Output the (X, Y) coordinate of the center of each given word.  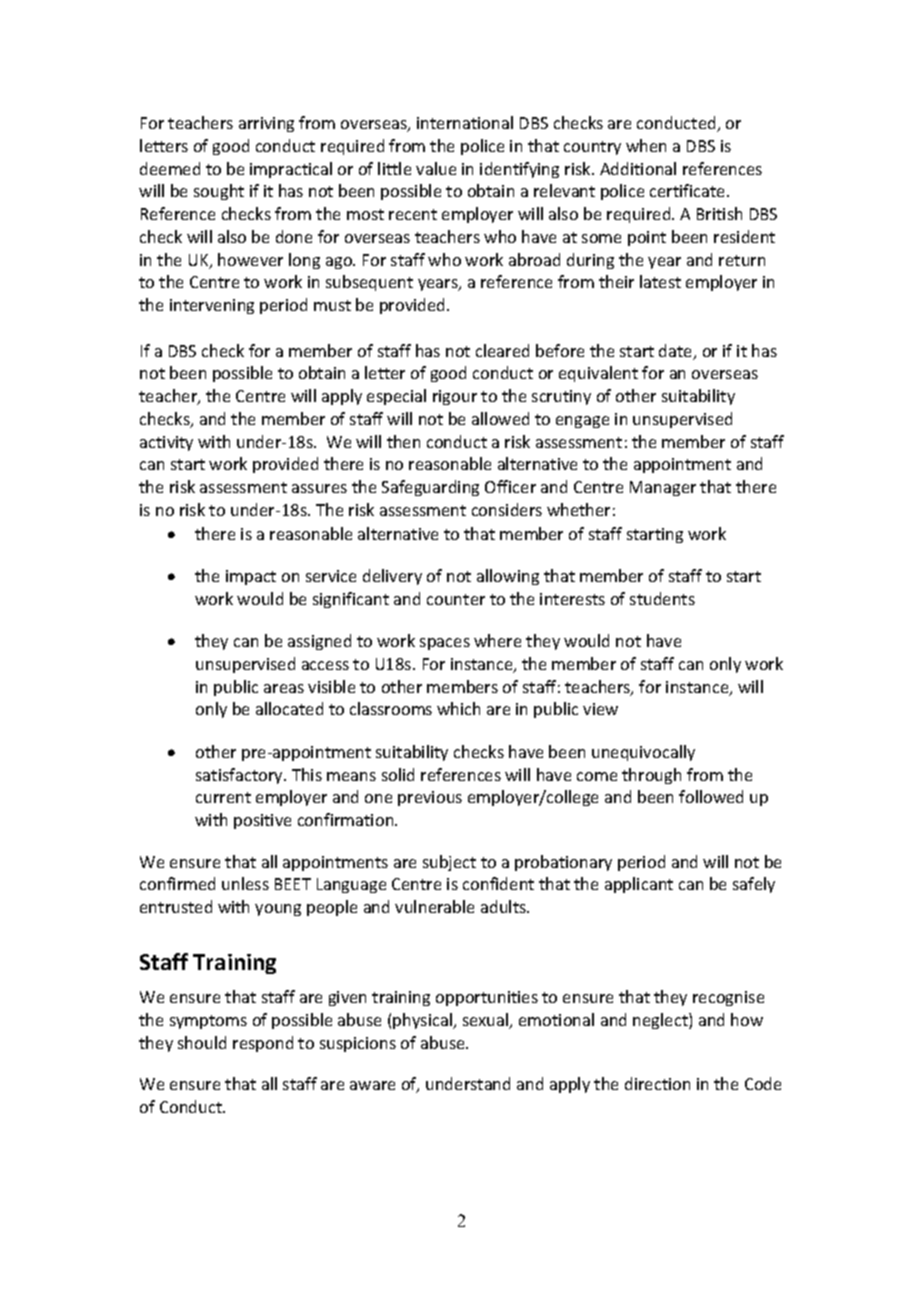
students (662, 598)
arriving (266, 124)
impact (251, 577)
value (436, 168)
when (646, 145)
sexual (487, 1021)
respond (263, 1044)
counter (456, 599)
